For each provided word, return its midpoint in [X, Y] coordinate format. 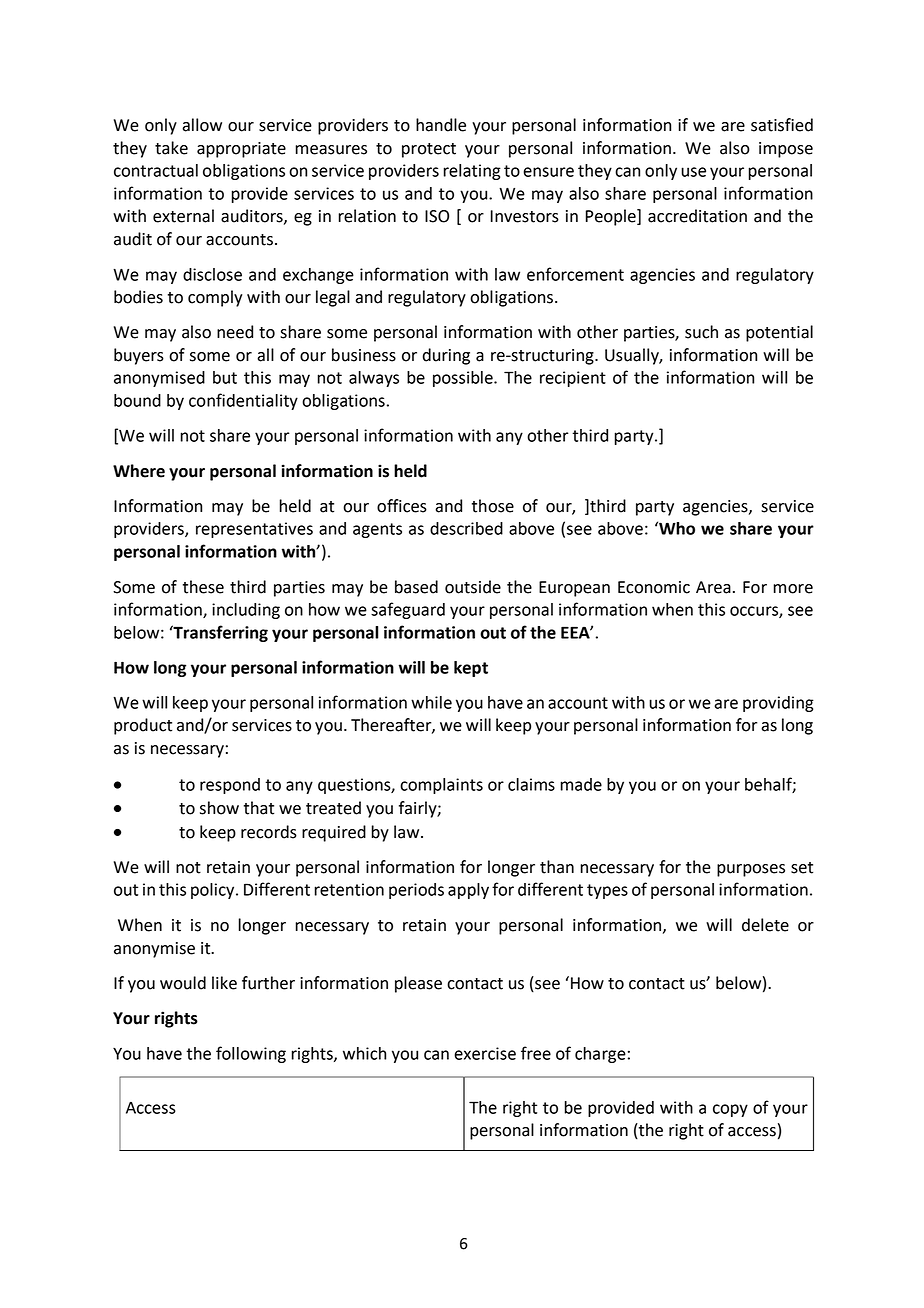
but [225, 377]
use [693, 172]
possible [464, 379]
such [701, 332]
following [251, 1054]
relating [472, 172]
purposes [751, 870]
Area [713, 587]
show [219, 808]
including [246, 611]
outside [473, 587]
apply [468, 891]
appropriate [241, 150]
